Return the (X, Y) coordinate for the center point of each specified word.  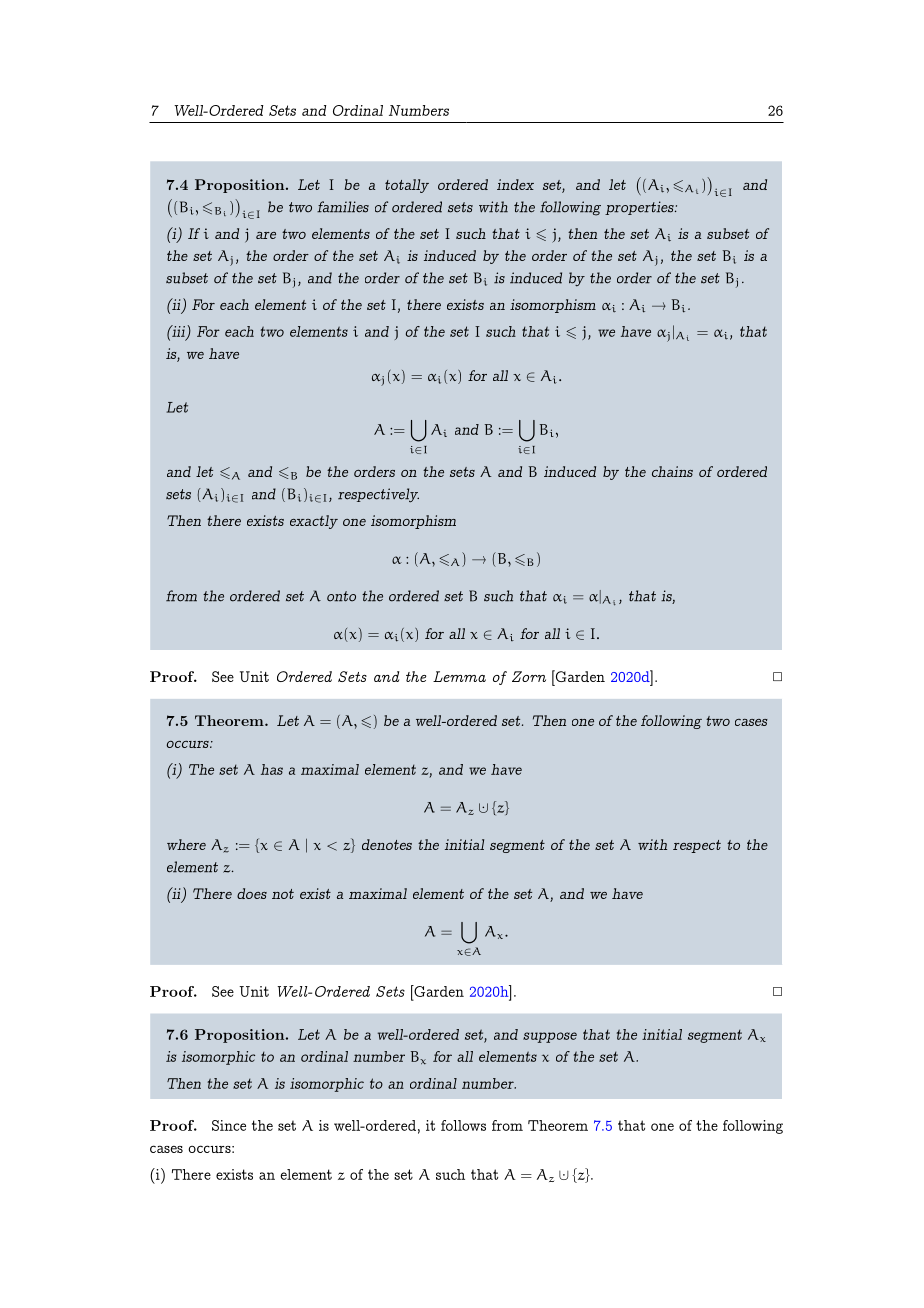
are (266, 235)
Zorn (529, 676)
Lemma (459, 676)
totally (407, 186)
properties (640, 208)
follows (463, 1125)
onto (341, 596)
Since (229, 1125)
